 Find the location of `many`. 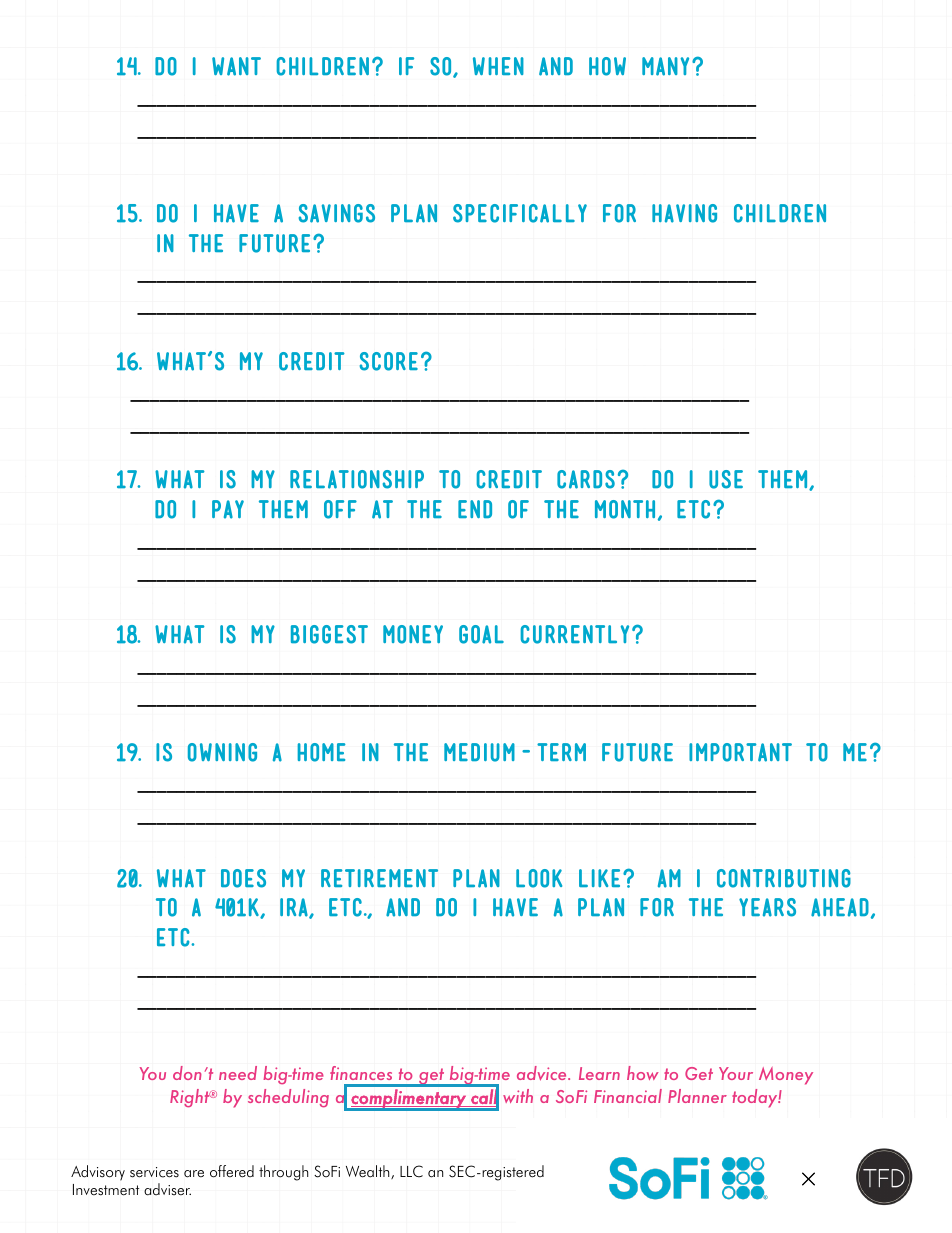

many is located at coordinates (665, 66).
